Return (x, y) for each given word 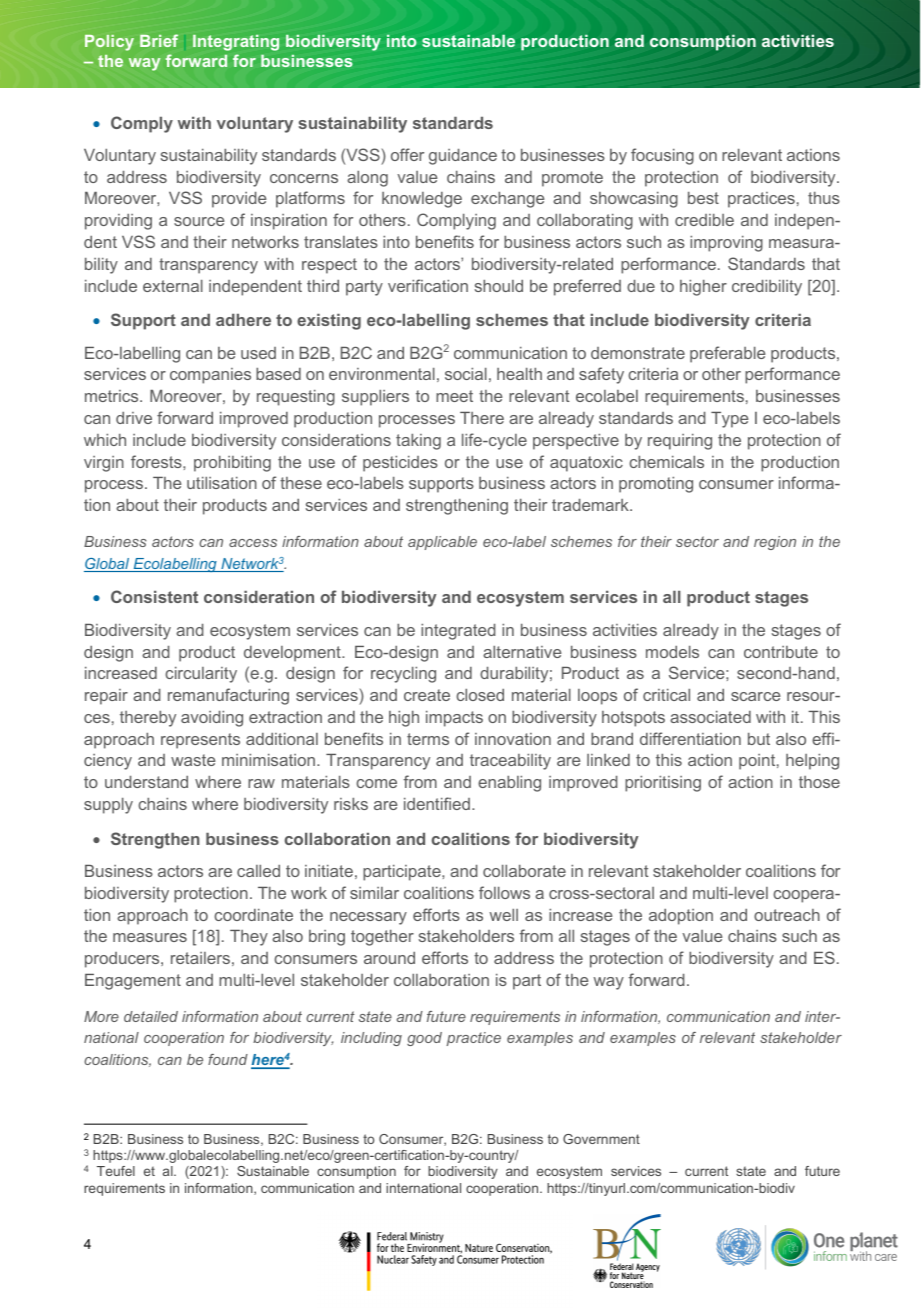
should (499, 286)
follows (504, 892)
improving (726, 244)
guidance (463, 157)
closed (480, 695)
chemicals (666, 462)
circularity (201, 675)
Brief (159, 40)
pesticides (400, 464)
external (173, 286)
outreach (787, 915)
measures (150, 937)
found (228, 1059)
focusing (662, 156)
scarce (755, 696)
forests (157, 461)
